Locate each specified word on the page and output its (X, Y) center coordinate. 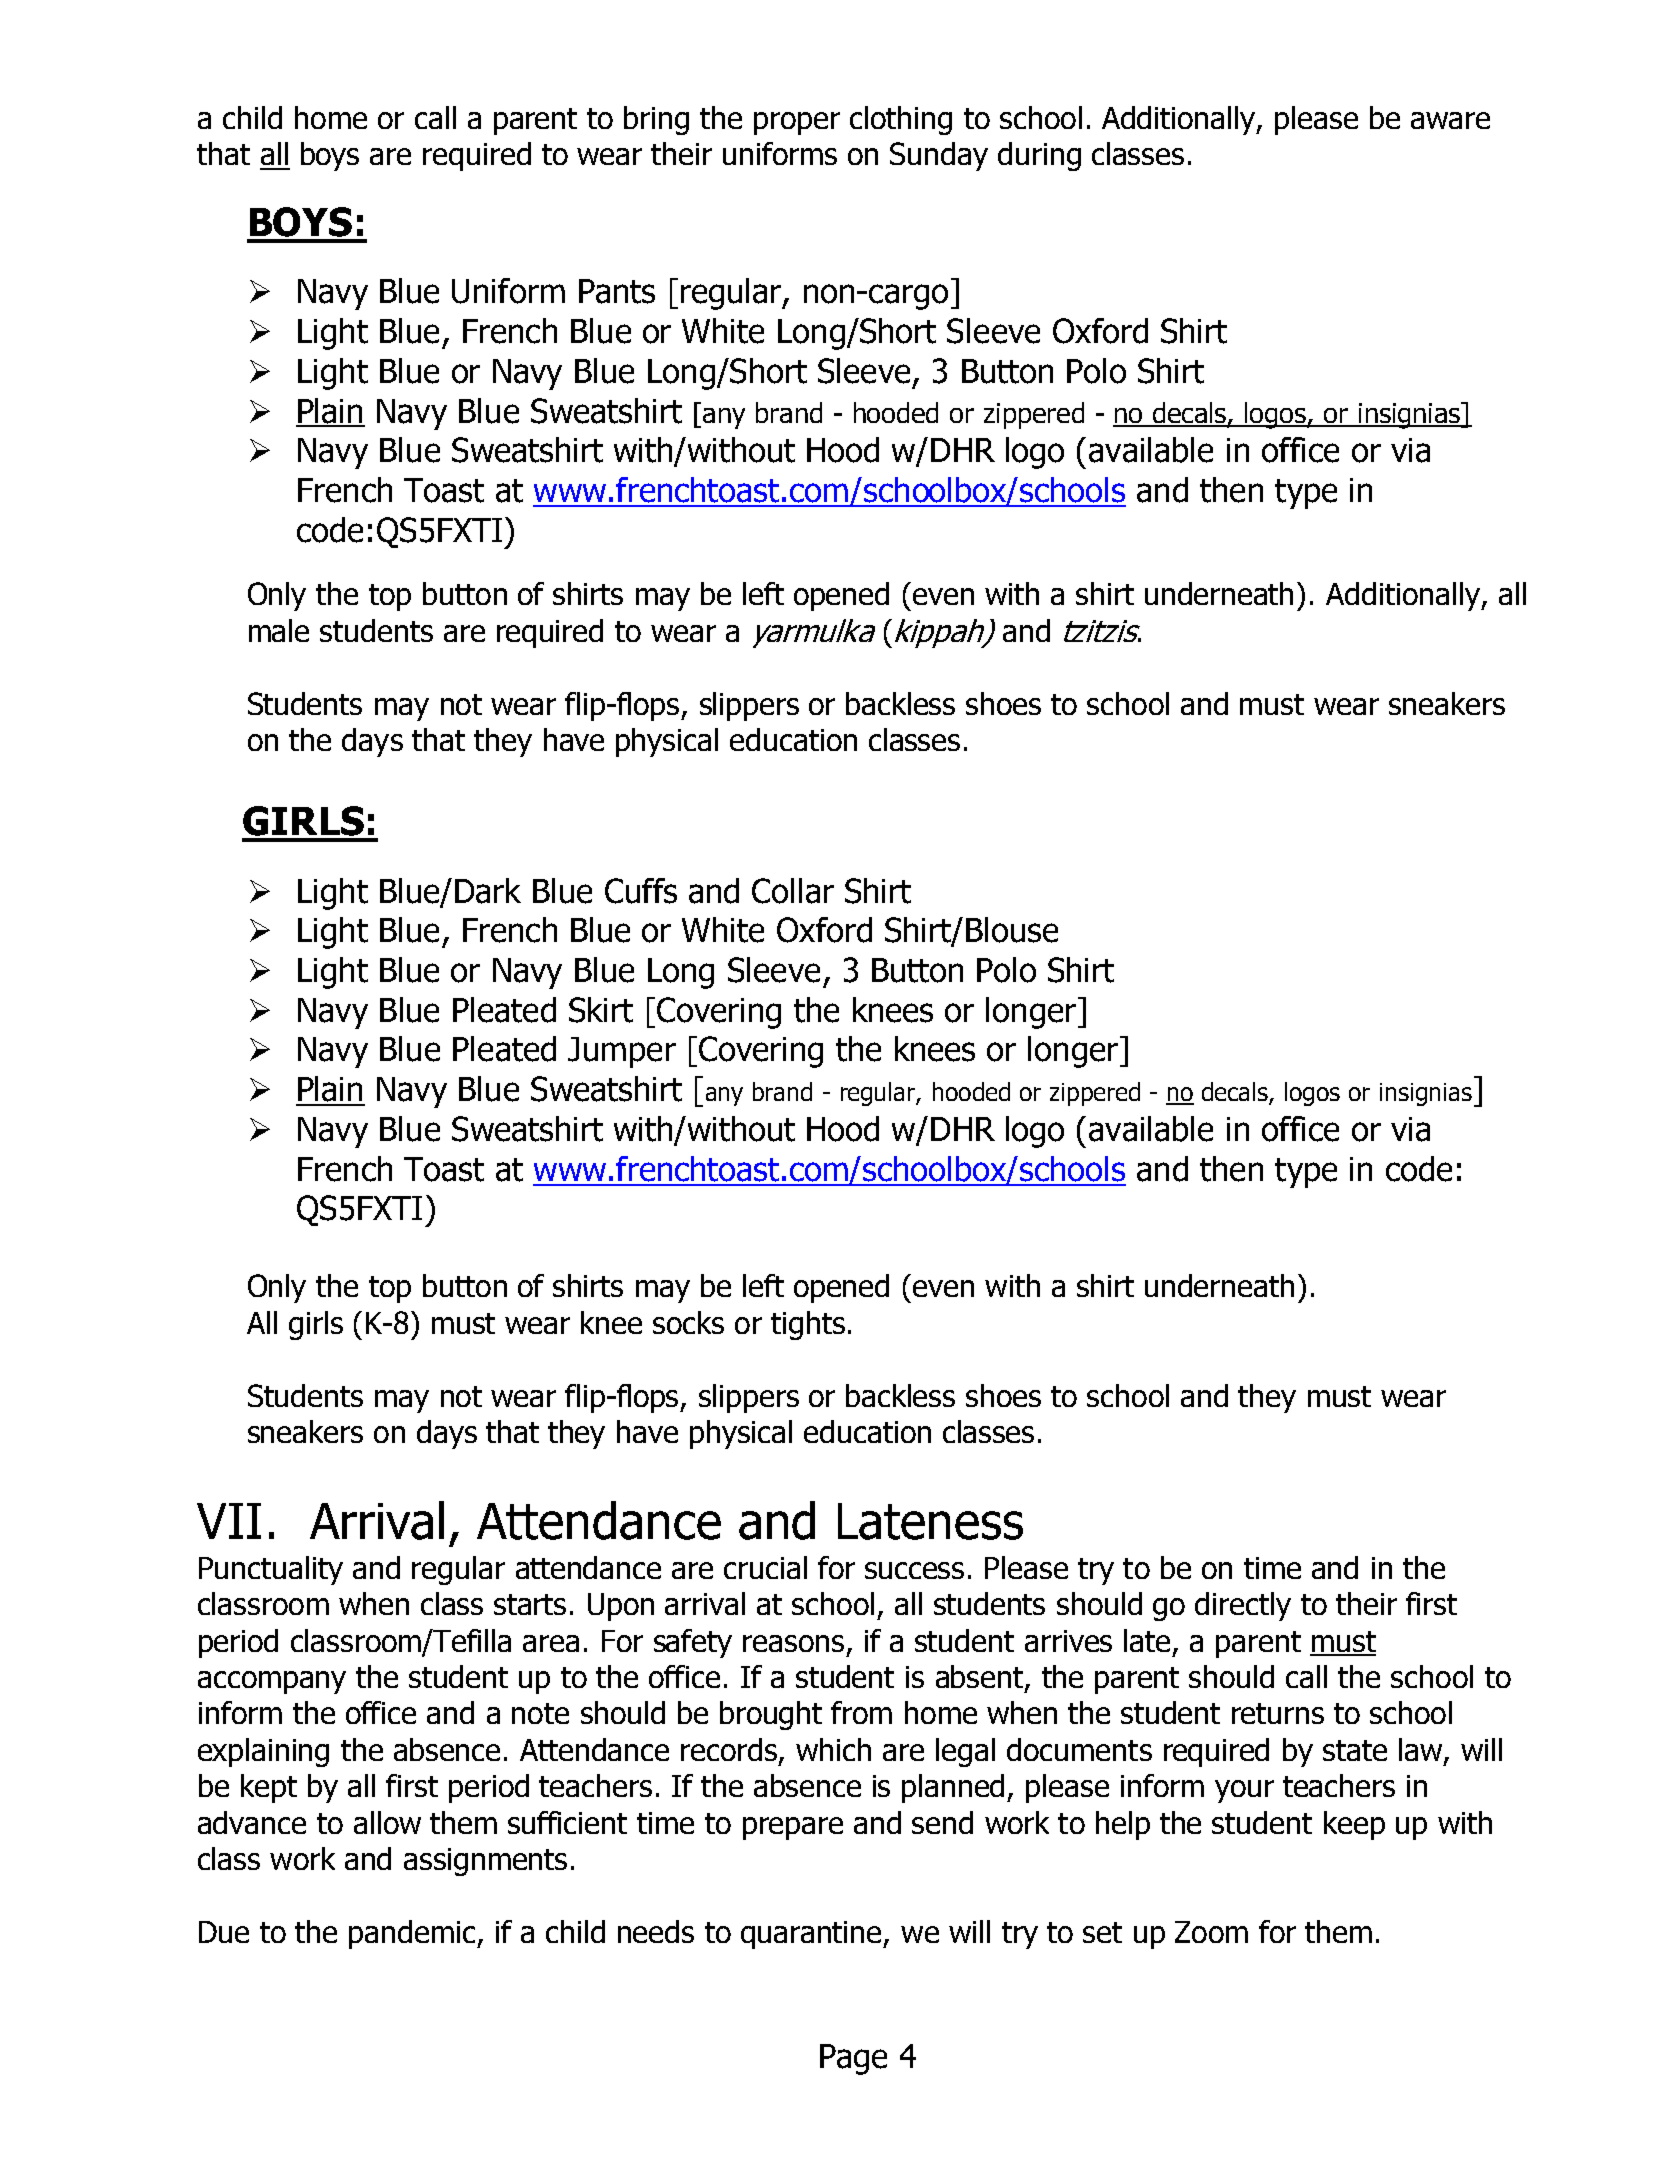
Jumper (622, 1052)
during (1039, 156)
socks (688, 1322)
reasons (793, 1643)
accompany (272, 1682)
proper (797, 123)
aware (1450, 120)
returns (1278, 1713)
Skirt (601, 1010)
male (279, 630)
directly (1243, 1606)
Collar (793, 891)
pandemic (414, 1934)
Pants (617, 291)
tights (808, 1325)
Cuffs (641, 891)
